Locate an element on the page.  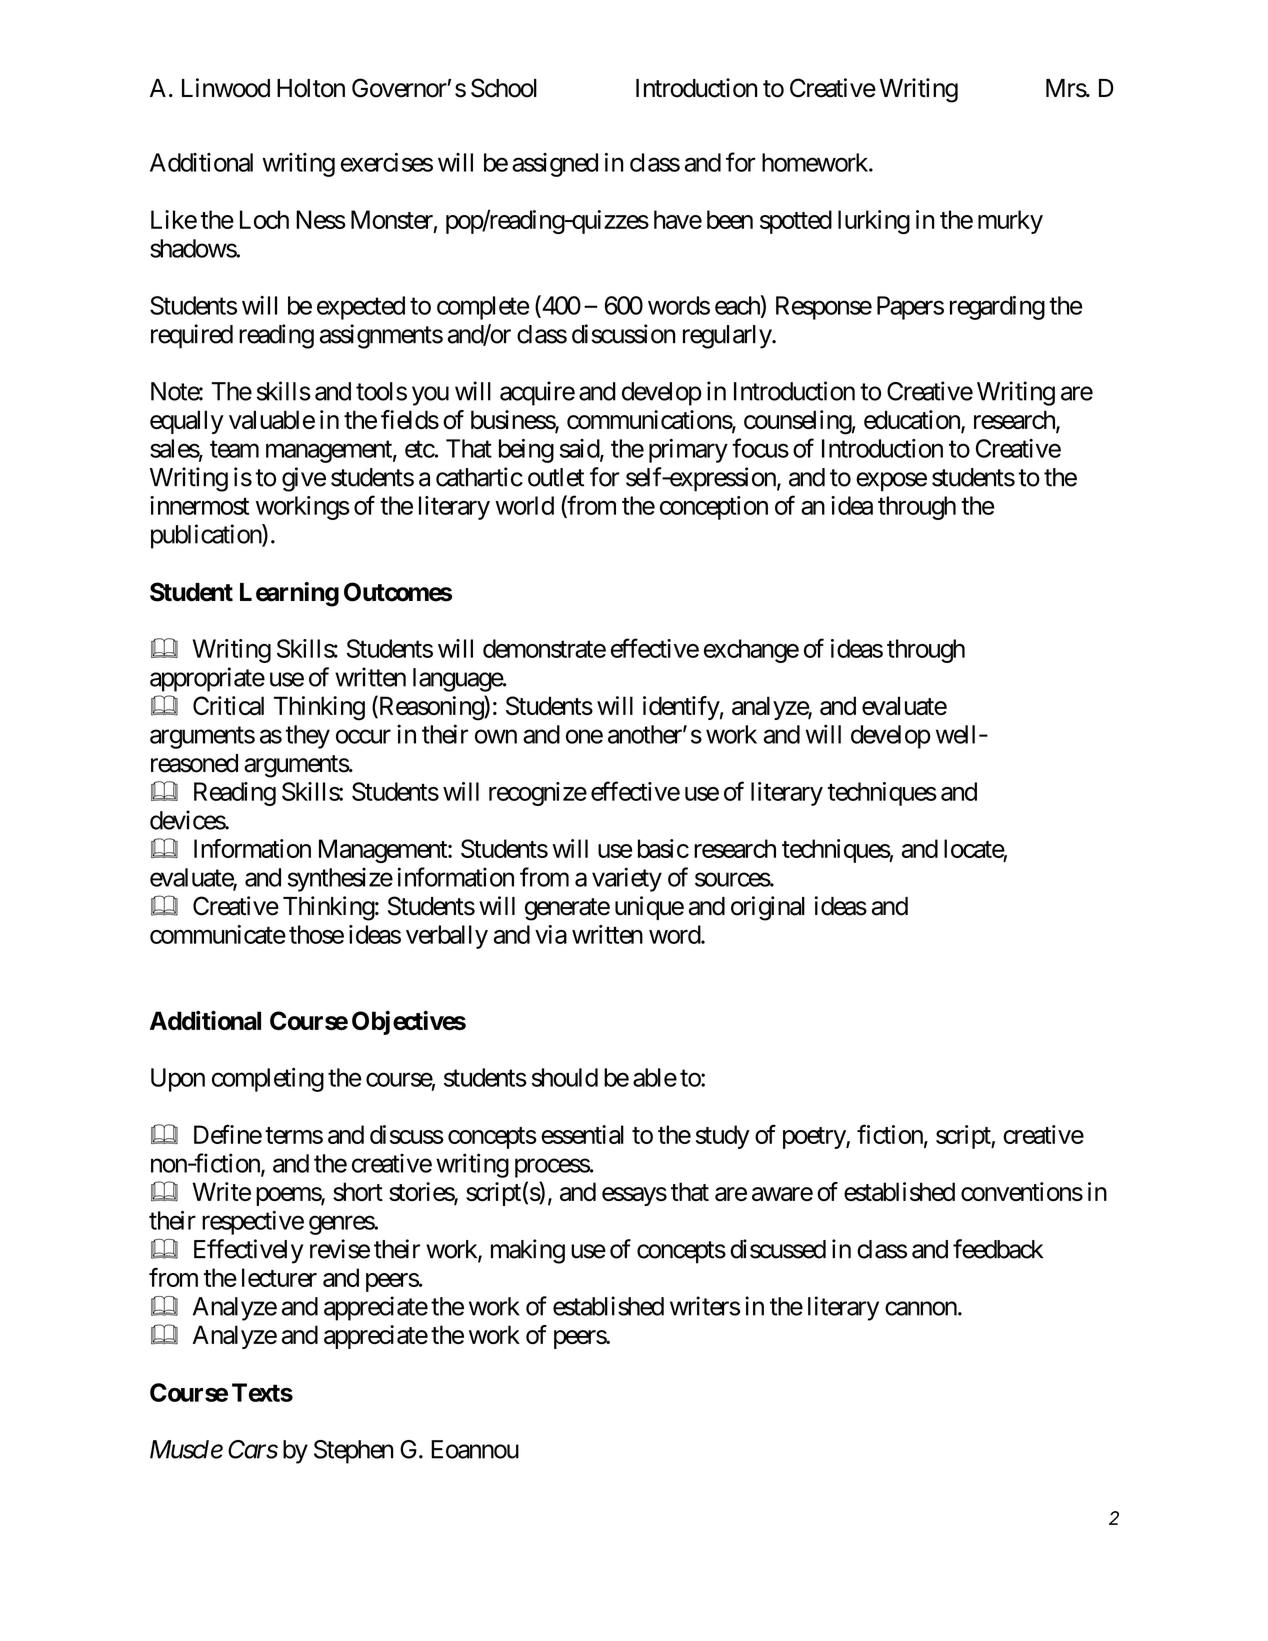
Stephen is located at coordinates (353, 1452).
